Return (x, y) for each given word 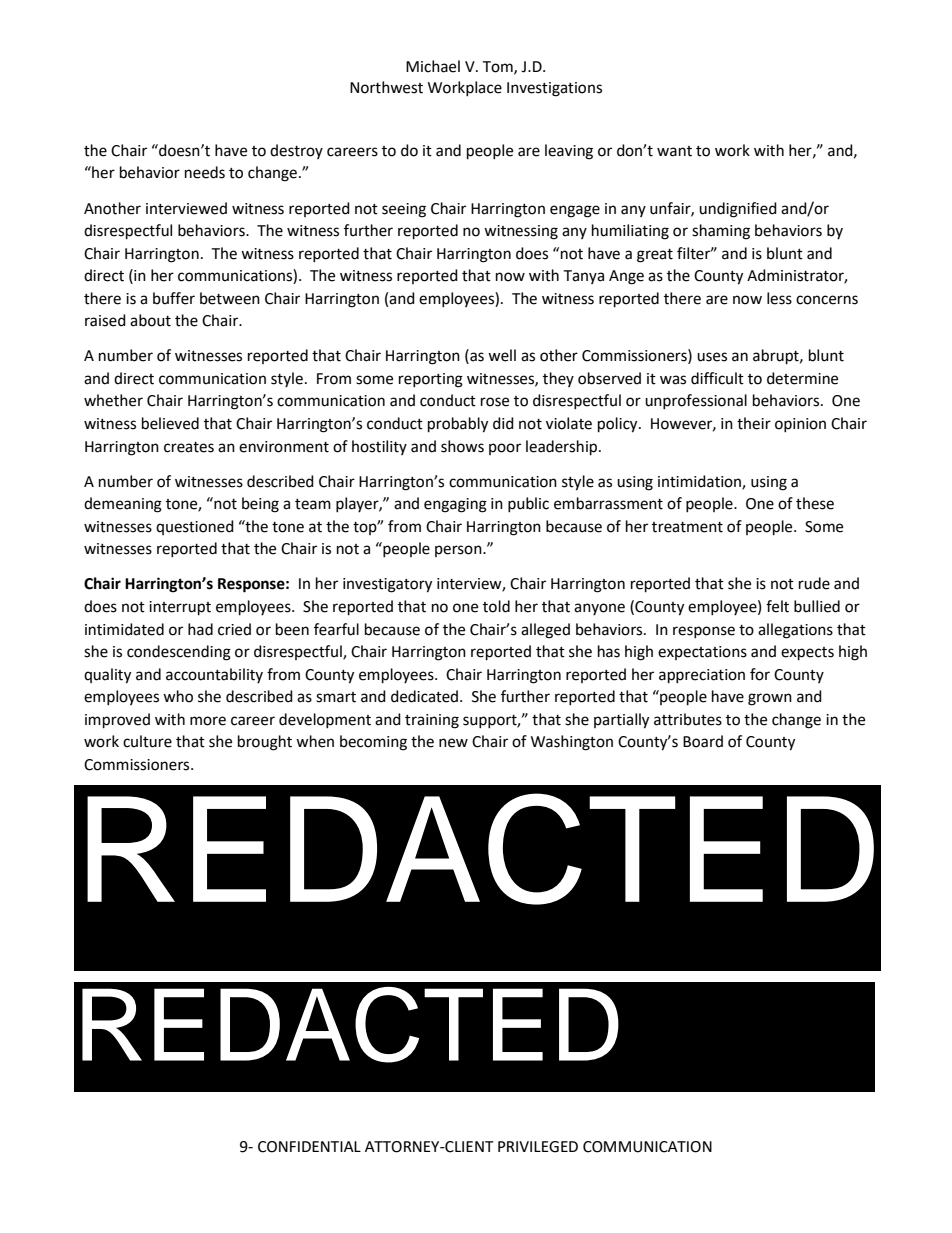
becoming (373, 743)
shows (462, 446)
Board (703, 741)
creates (189, 447)
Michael (433, 66)
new (453, 743)
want (674, 151)
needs (205, 172)
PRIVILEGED (538, 1147)
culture (147, 741)
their (754, 423)
